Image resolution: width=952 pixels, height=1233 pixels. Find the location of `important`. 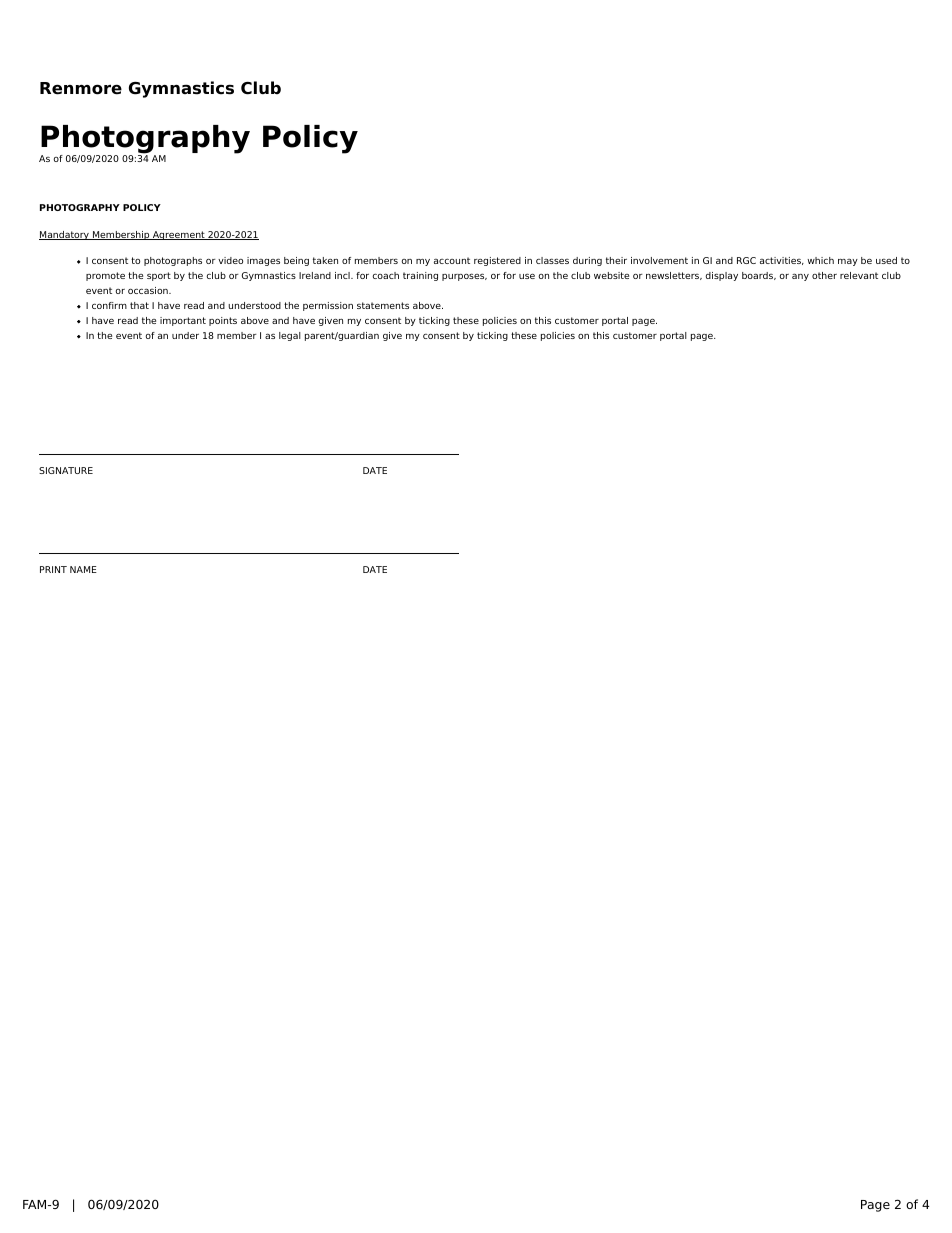

important is located at coordinates (183, 321).
